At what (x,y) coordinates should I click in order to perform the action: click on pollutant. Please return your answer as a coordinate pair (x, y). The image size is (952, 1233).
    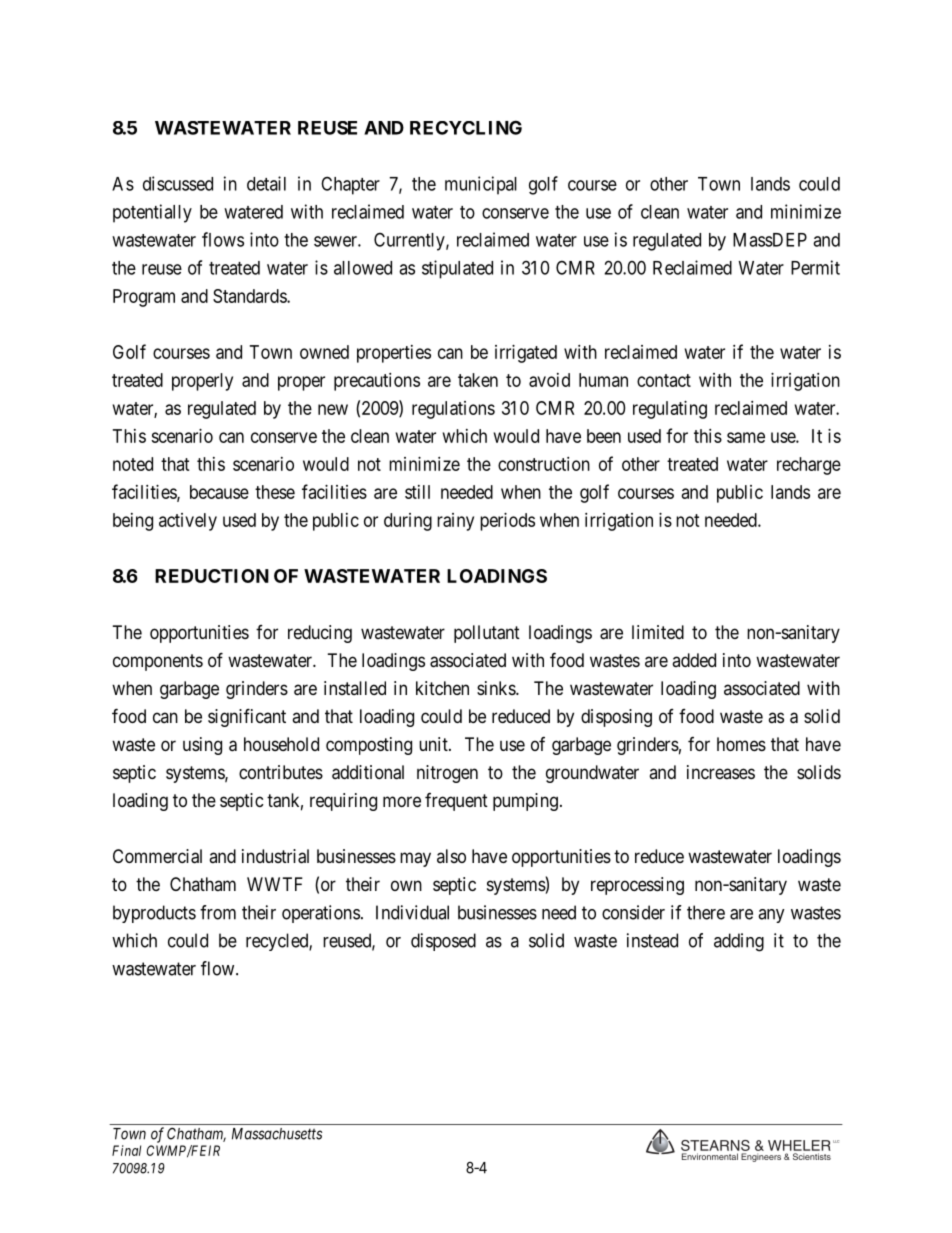
    Looking at the image, I should click on (487, 634).
